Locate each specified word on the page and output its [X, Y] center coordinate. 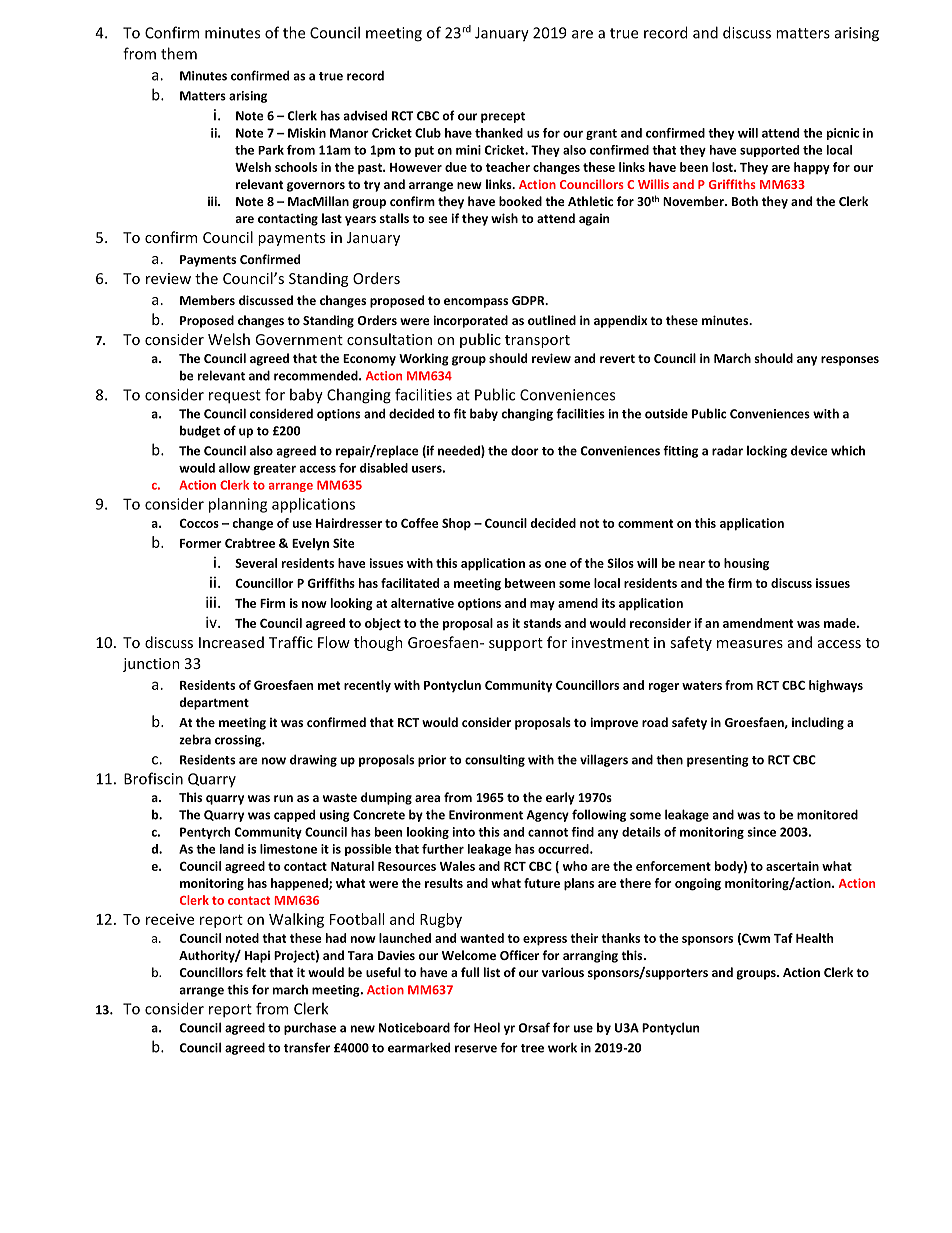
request [235, 397]
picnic [843, 134]
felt [256, 972]
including [818, 723]
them [179, 53]
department [214, 703]
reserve [476, 1049]
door [525, 450]
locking [767, 451]
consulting [495, 760]
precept [503, 117]
